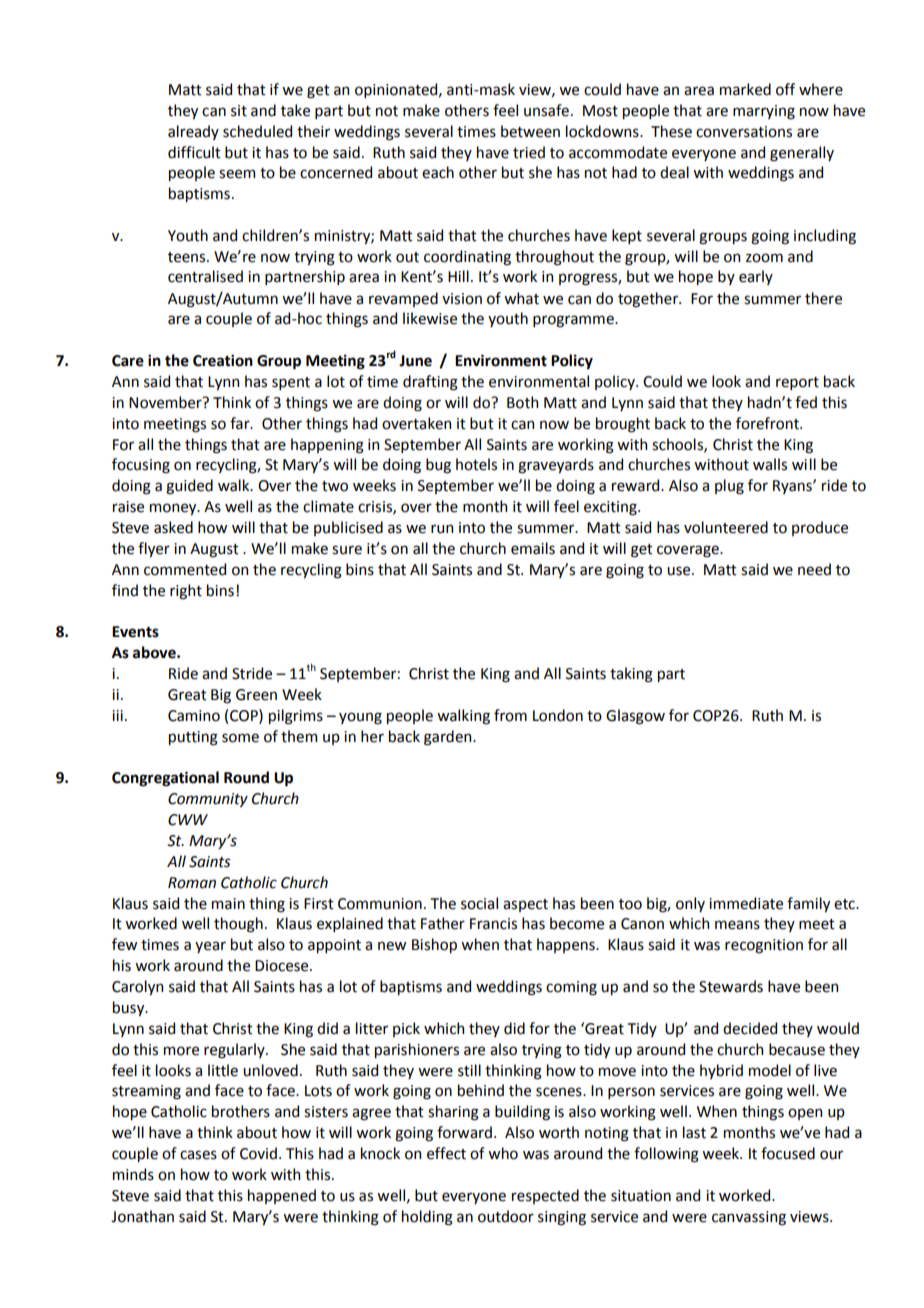 This screenshot has width=924, height=1308. I want to click on from, so click(510, 715).
